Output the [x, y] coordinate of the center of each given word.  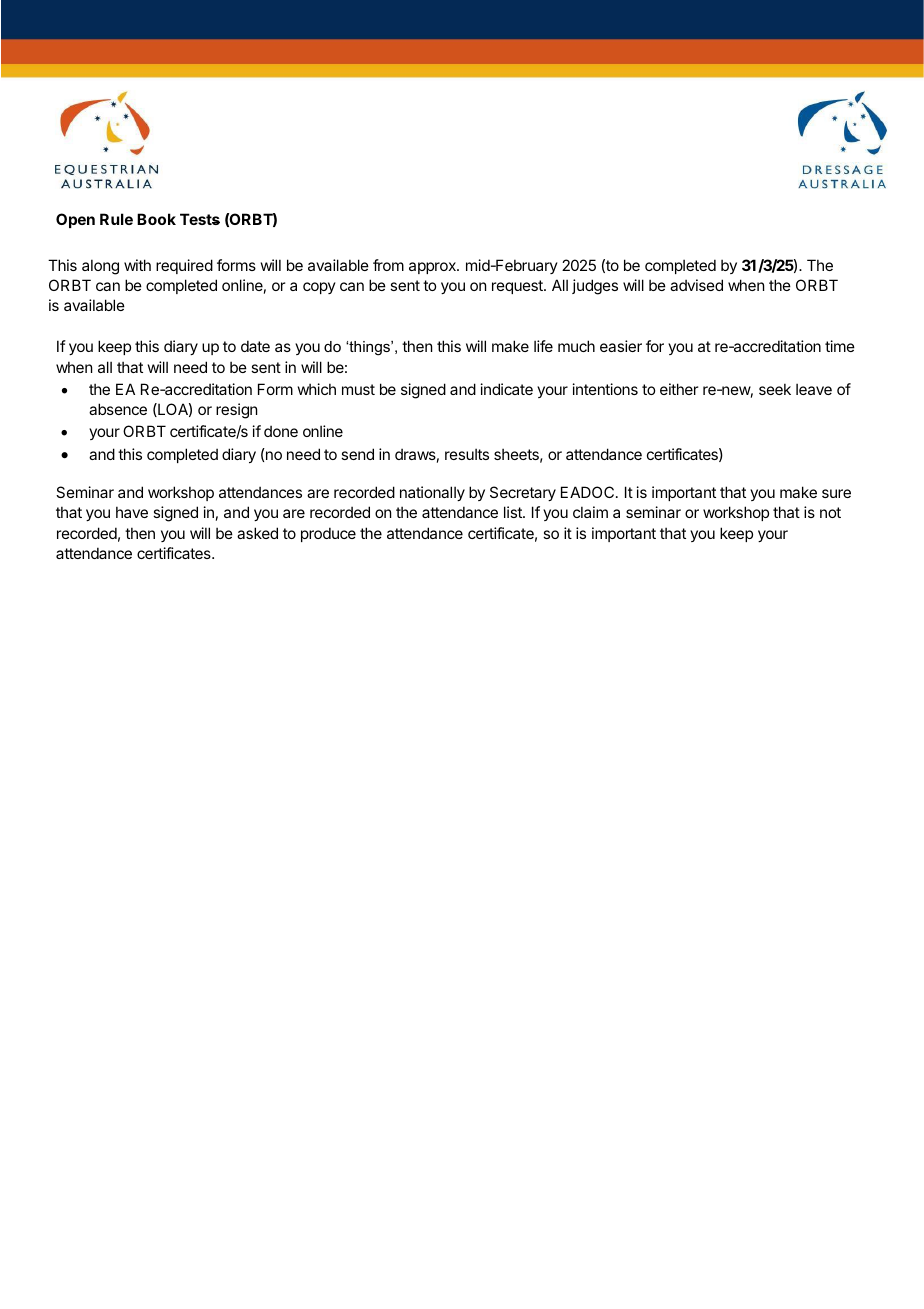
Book [156, 219]
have [132, 512]
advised [696, 285]
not [830, 512]
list [514, 512]
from [388, 265]
